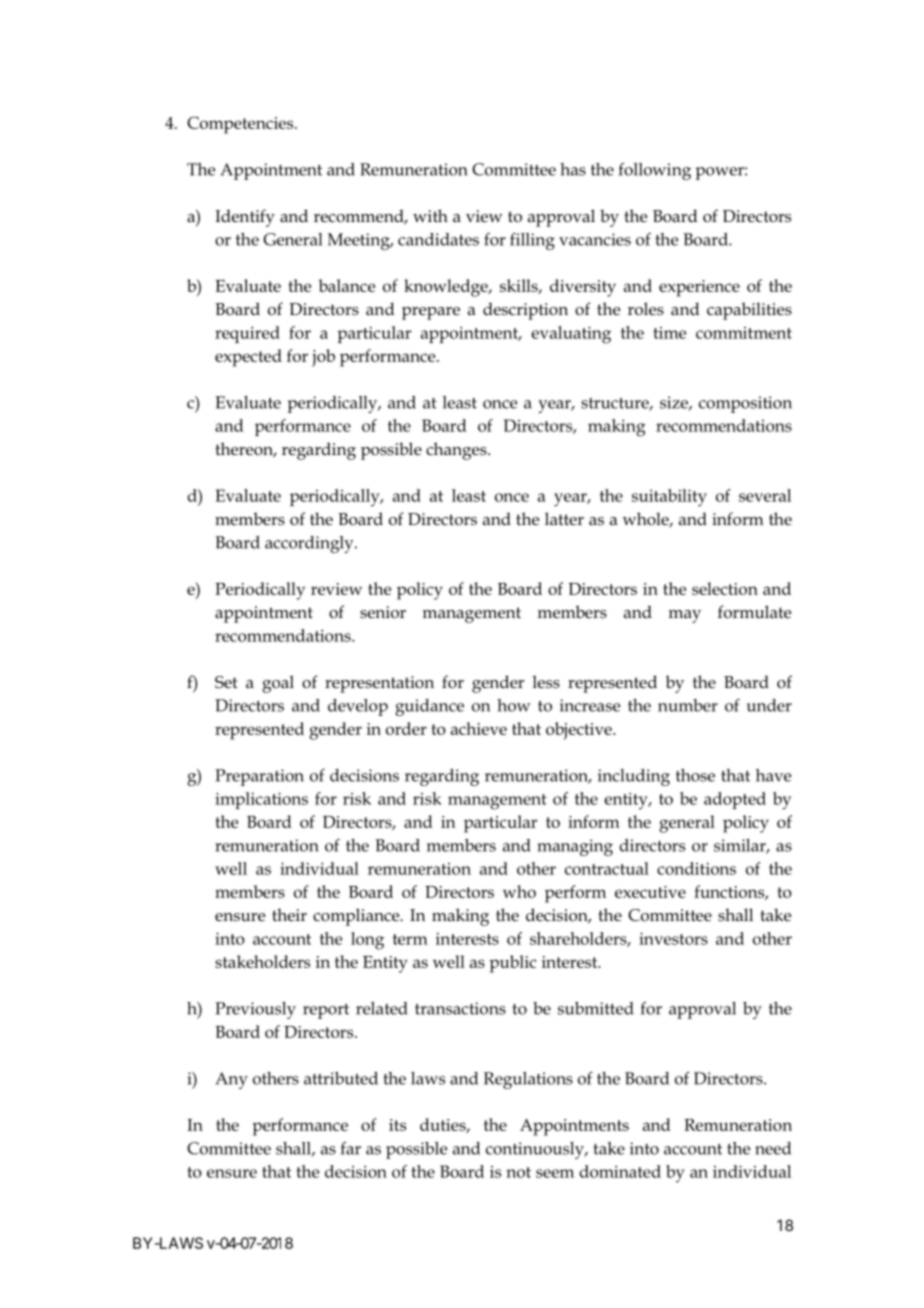 Image resolution: width=924 pixels, height=1308 pixels. What do you see at coordinates (655, 171) in the image?
I see `following` at bounding box center [655, 171].
